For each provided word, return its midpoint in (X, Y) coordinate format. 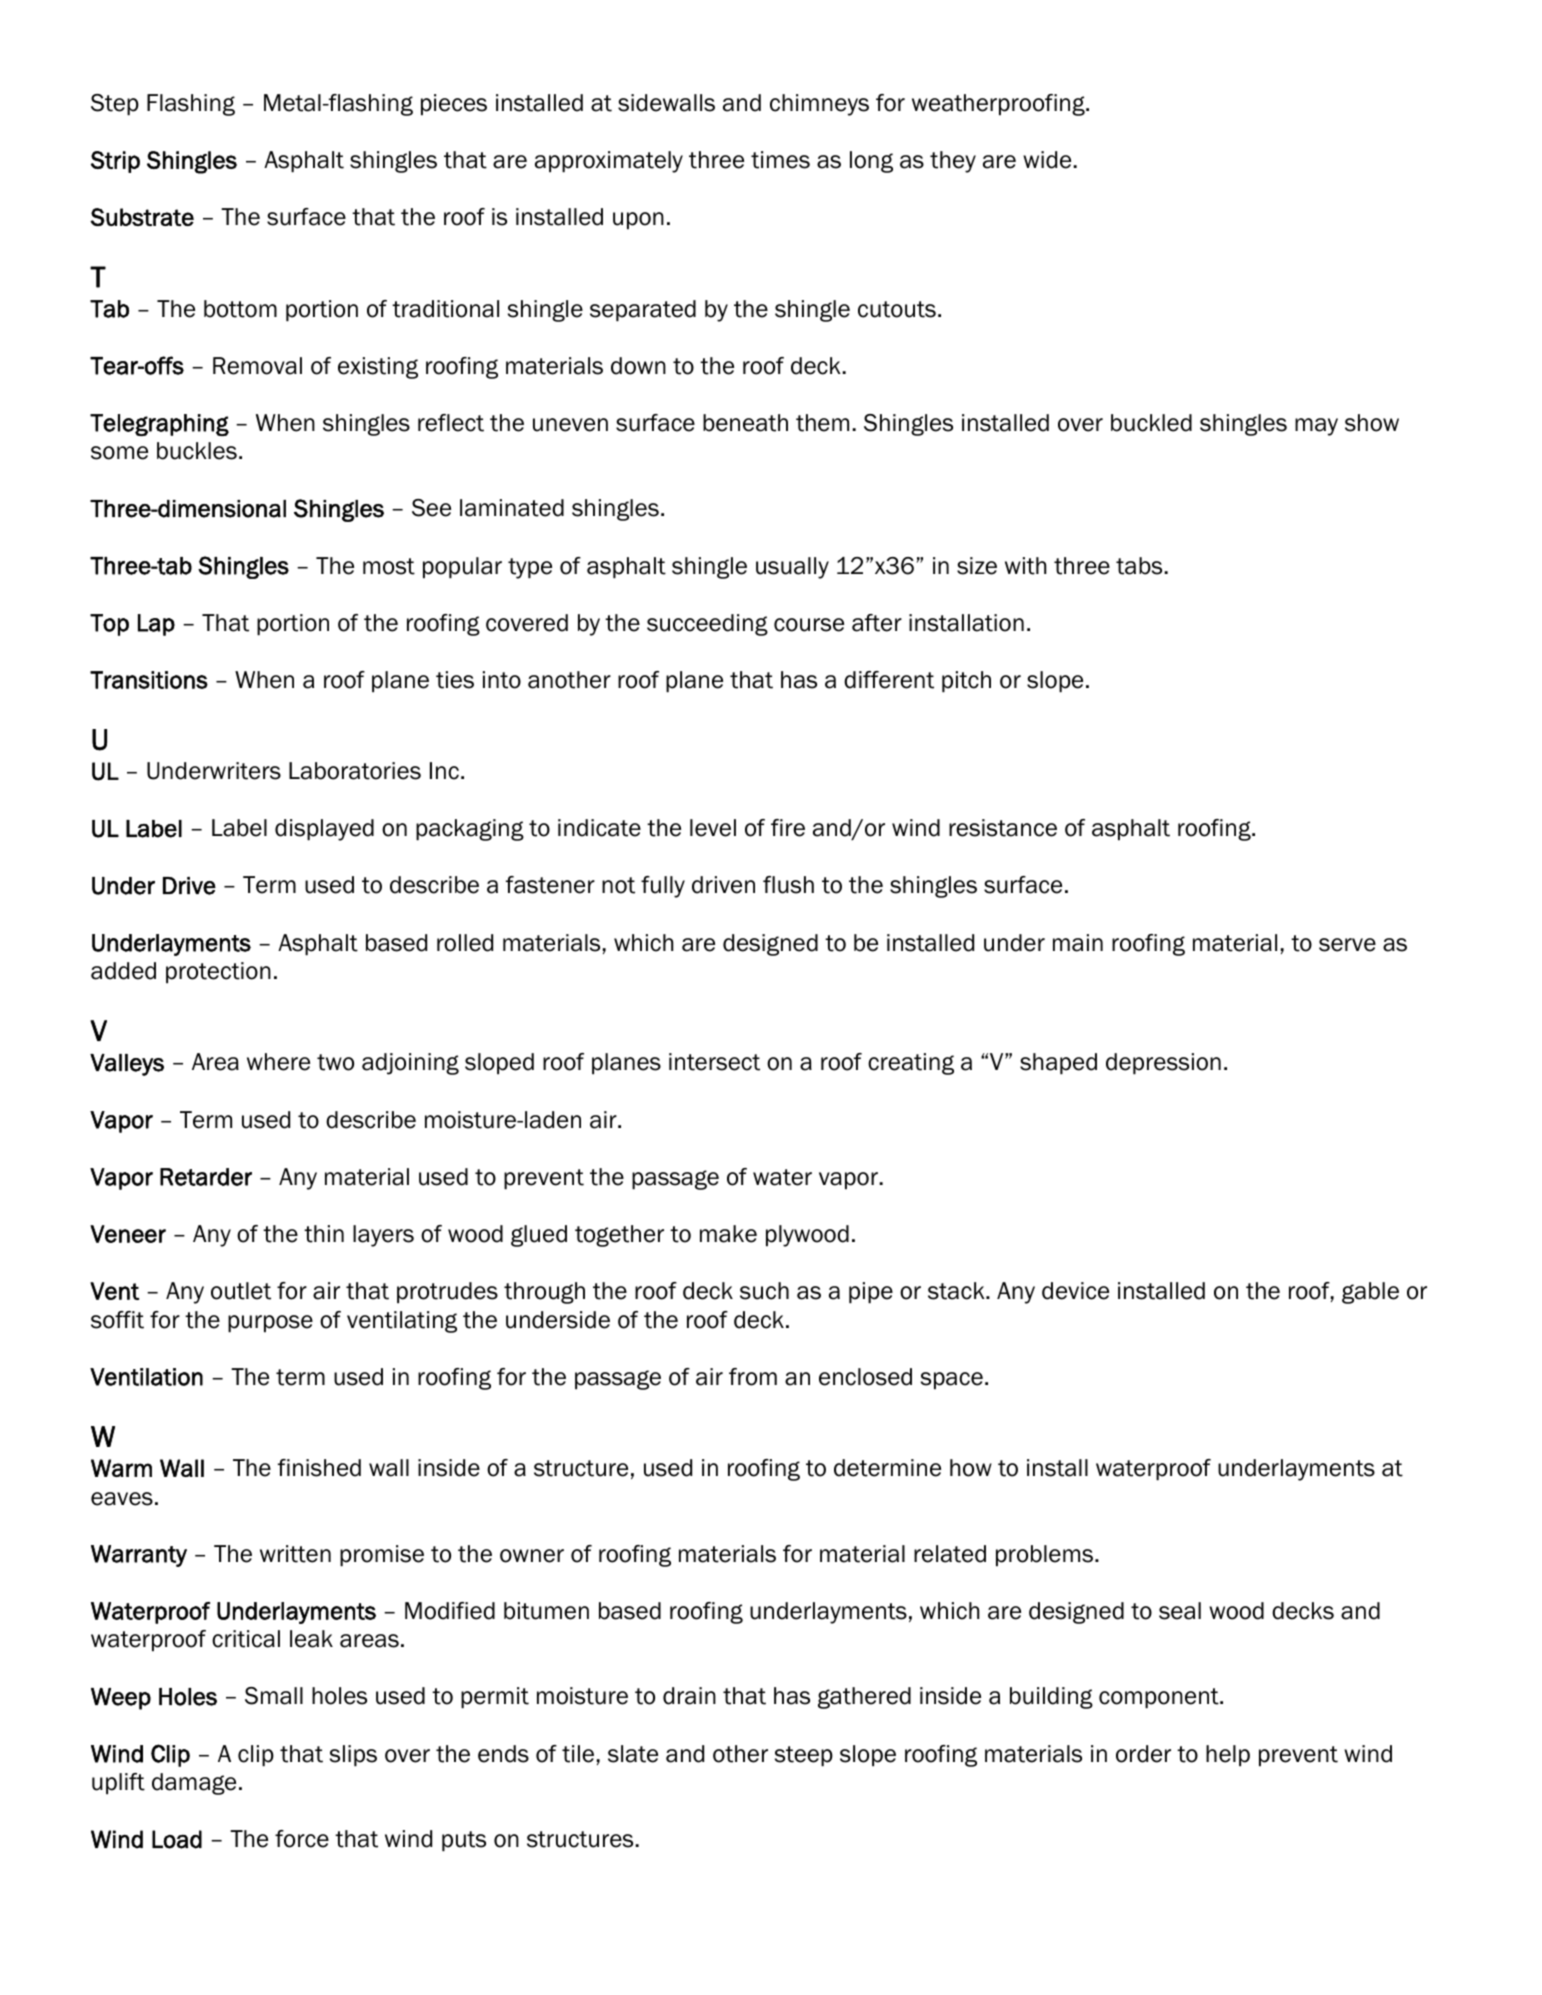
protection (218, 973)
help (1228, 1756)
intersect (714, 1062)
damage (194, 1784)
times (780, 160)
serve (1347, 945)
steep (804, 1756)
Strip (115, 162)
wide (1048, 160)
